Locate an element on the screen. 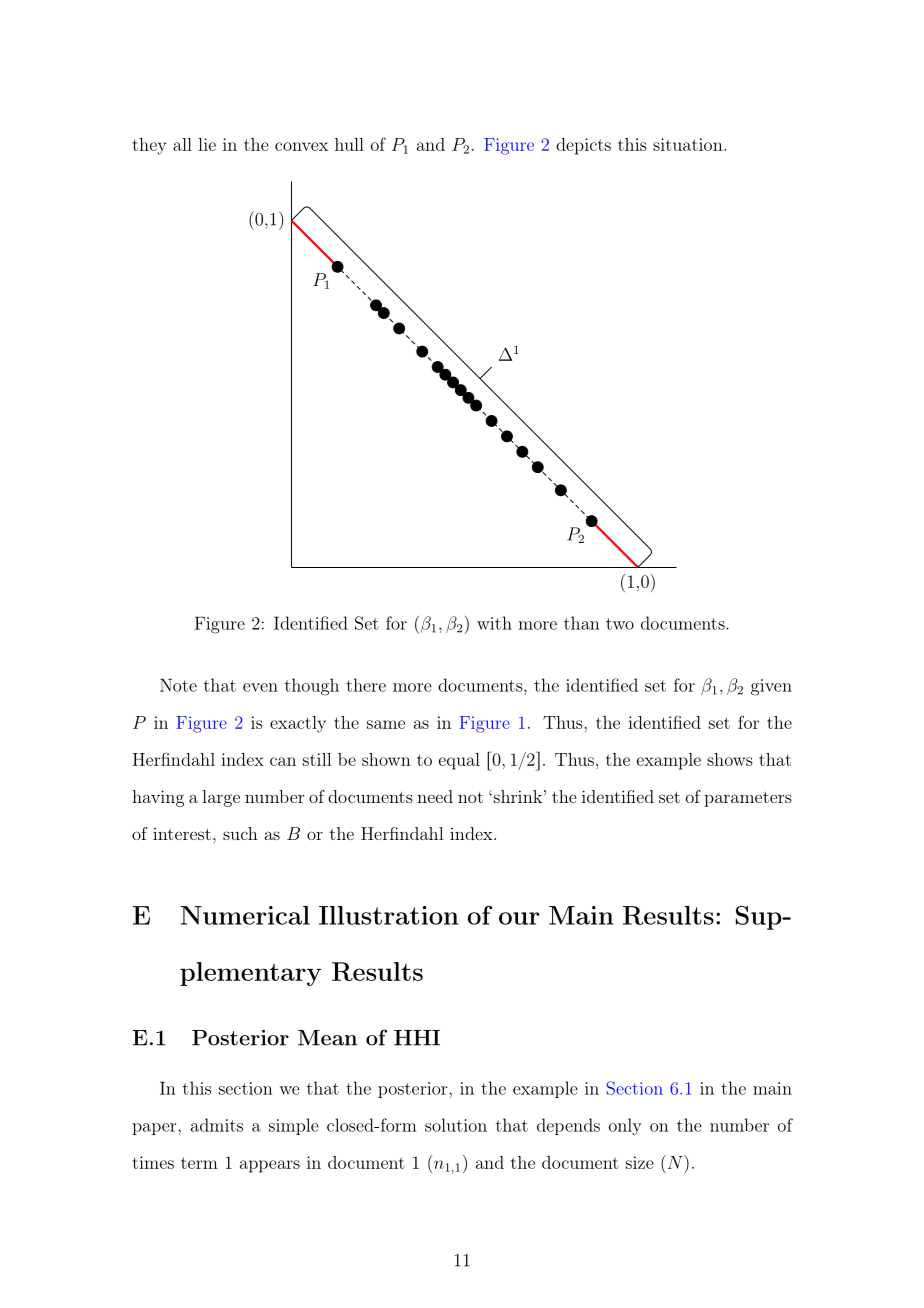 The height and width of the screenshot is (1308, 924). lie is located at coordinates (207, 144).
